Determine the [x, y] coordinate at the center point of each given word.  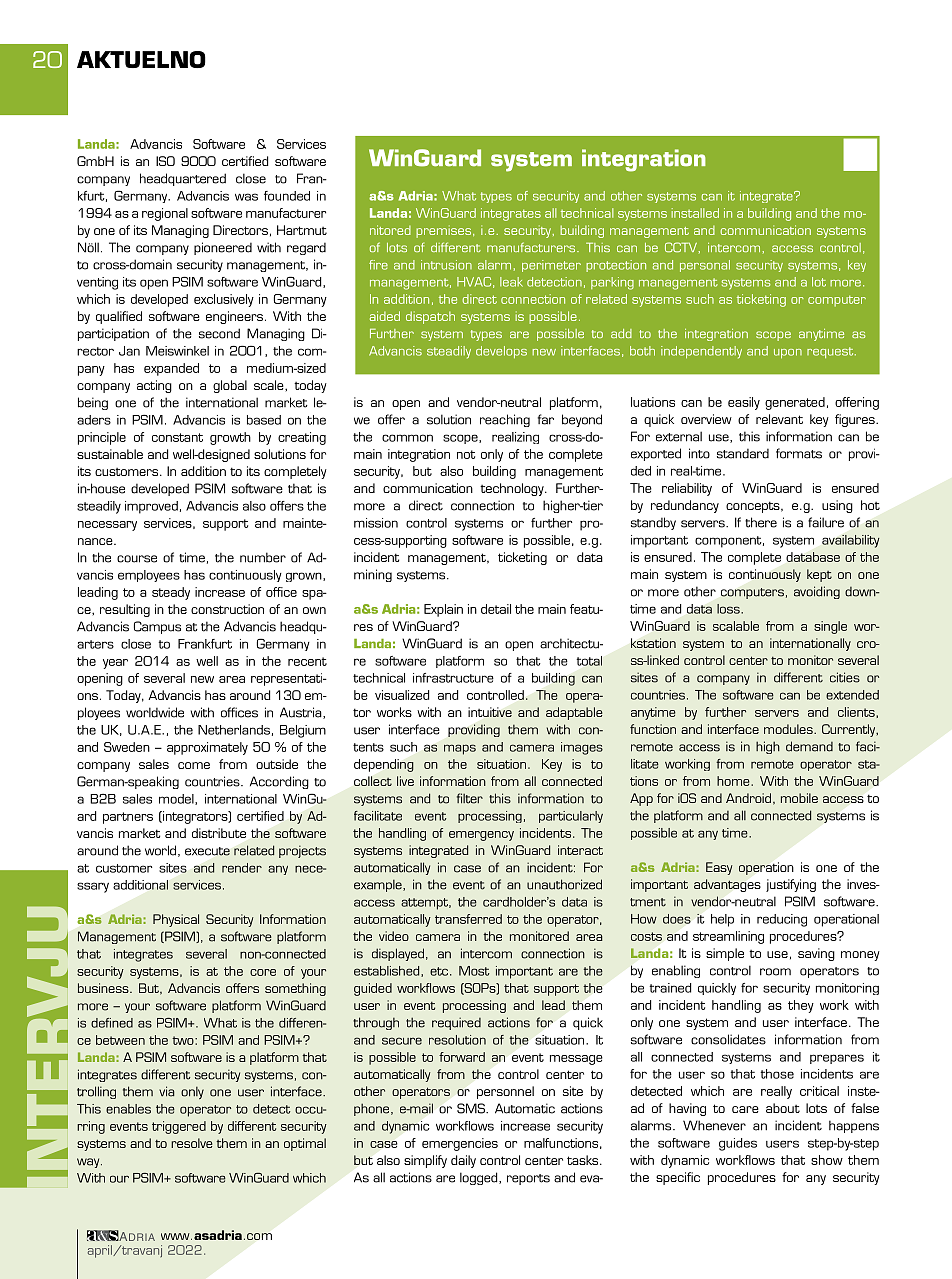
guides [738, 1144]
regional [165, 214]
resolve [191, 1143]
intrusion [446, 265]
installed [695, 213]
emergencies [460, 1144]
